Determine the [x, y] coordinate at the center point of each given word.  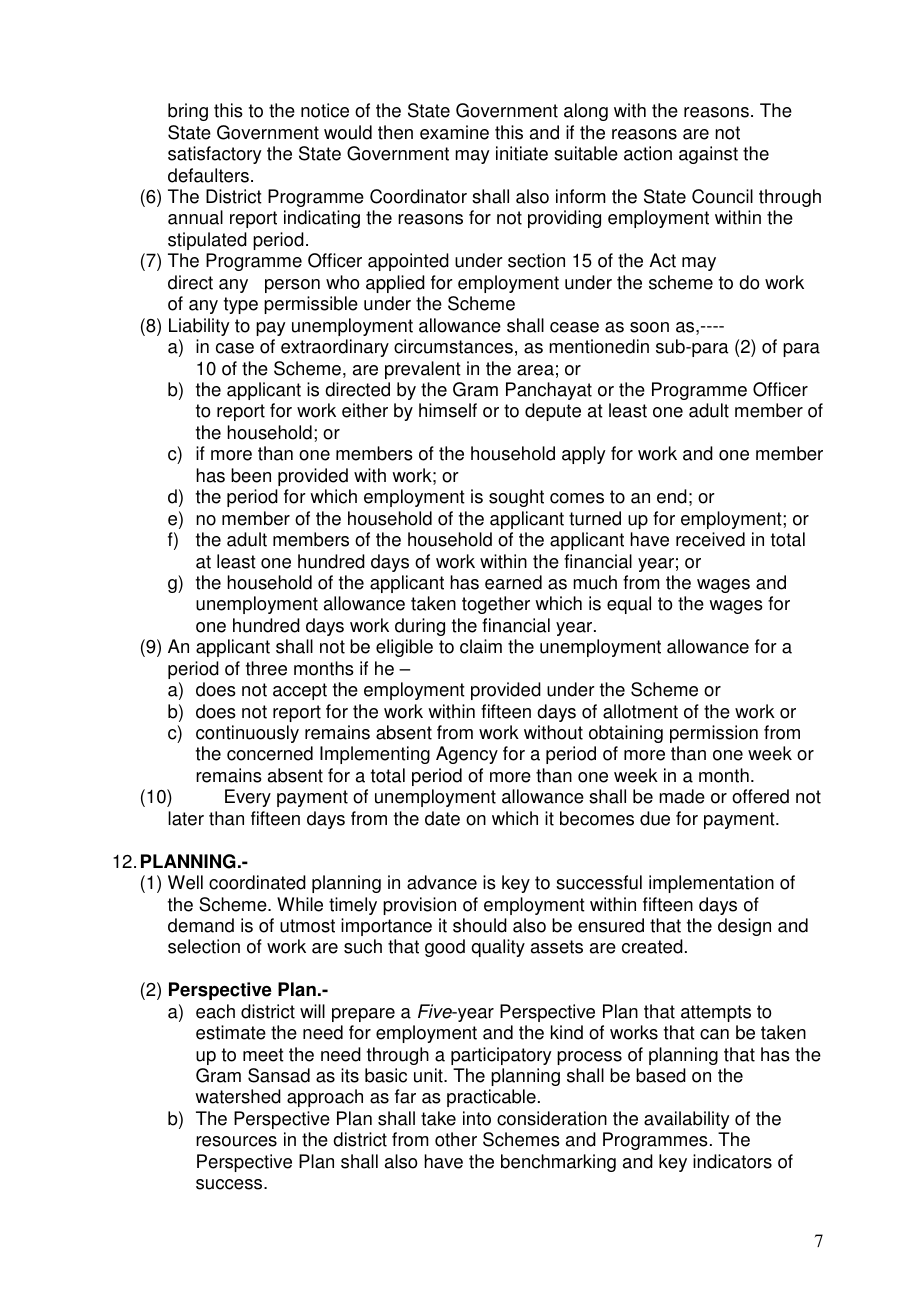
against [708, 155]
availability [687, 1120]
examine [454, 132]
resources [236, 1141]
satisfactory [215, 155]
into [477, 1118]
